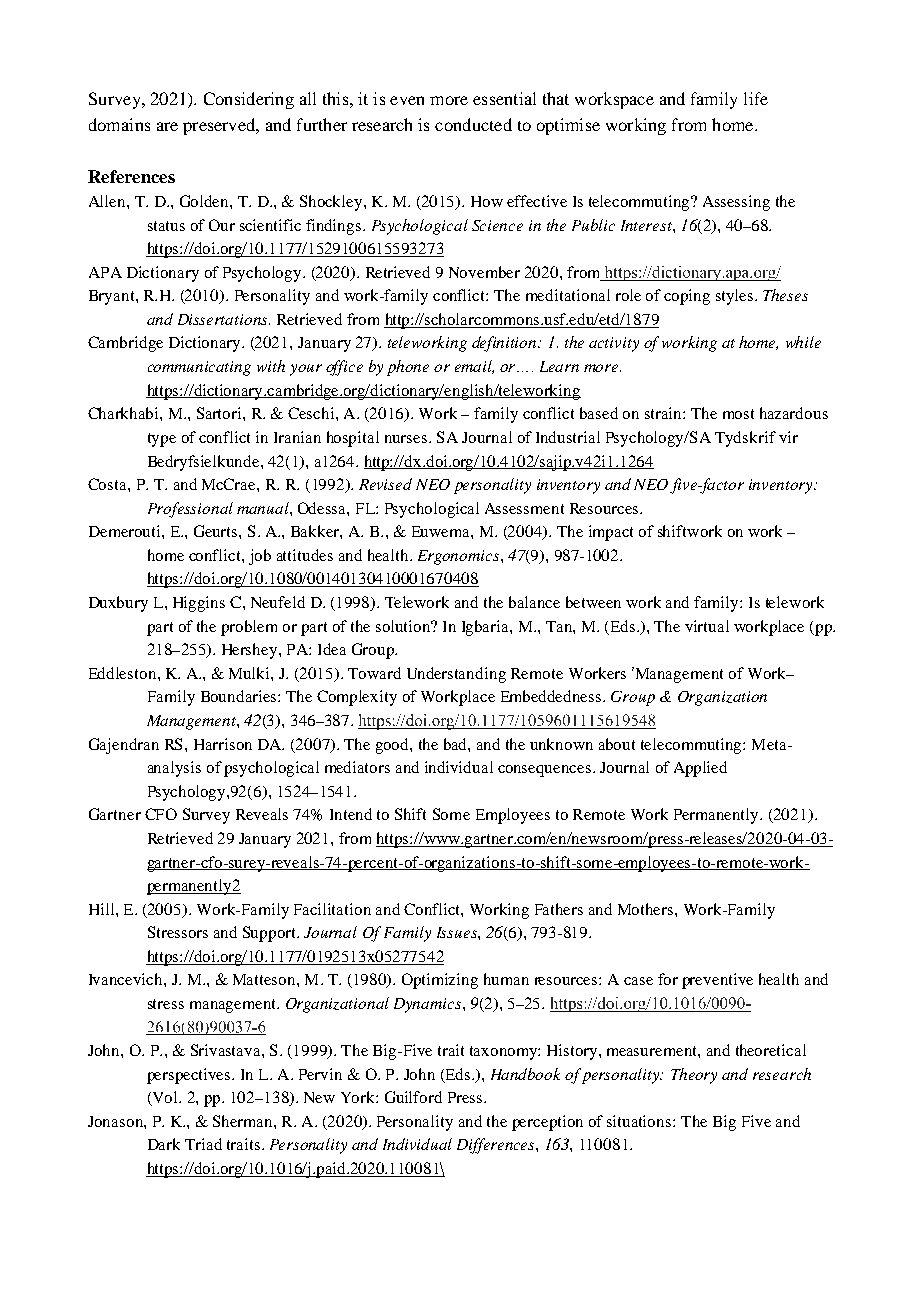 The width and height of the screenshot is (924, 1308). I want to click on Higgins, so click(199, 604).
